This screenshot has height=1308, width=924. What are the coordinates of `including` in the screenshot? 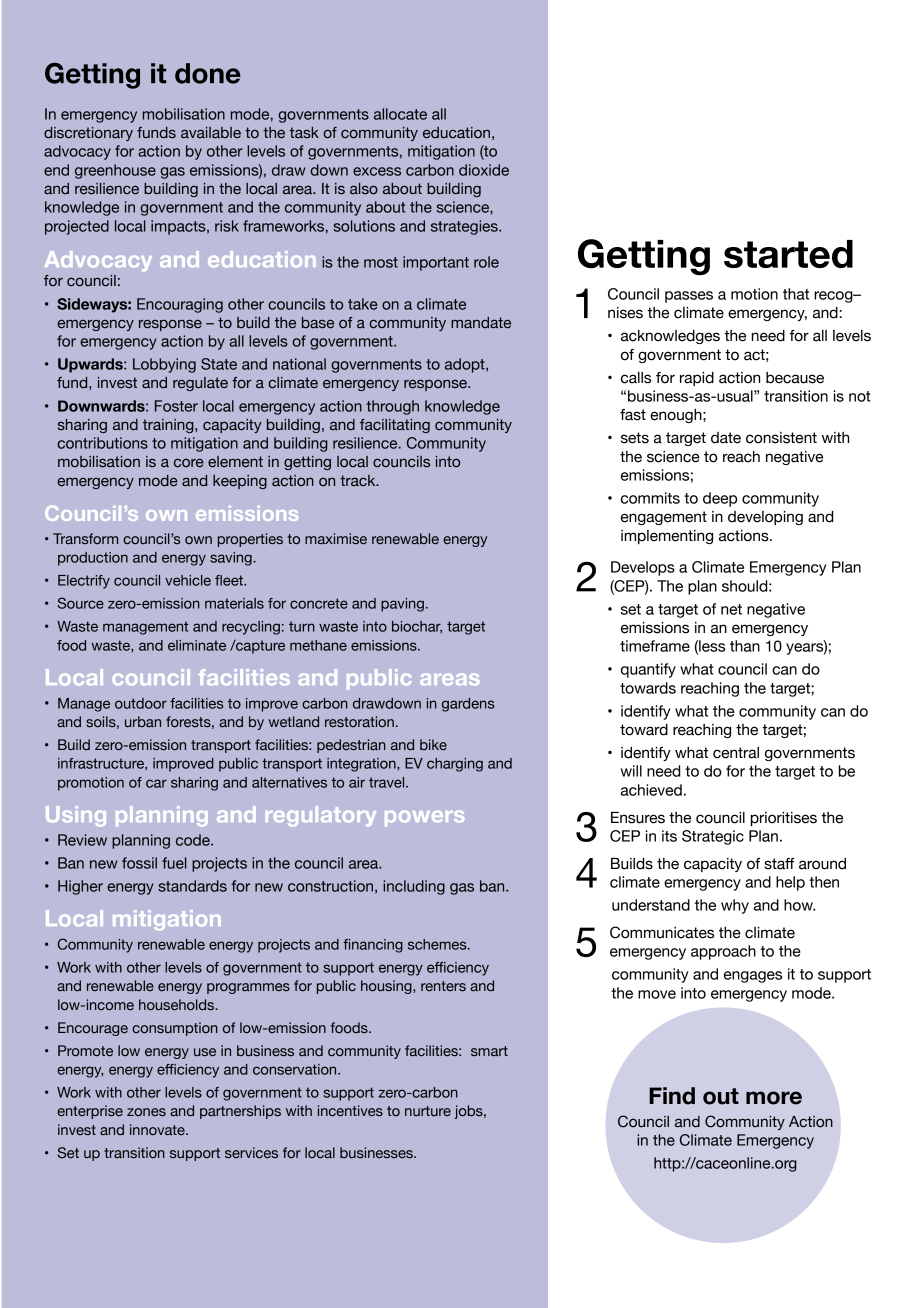 It's located at (414, 887).
